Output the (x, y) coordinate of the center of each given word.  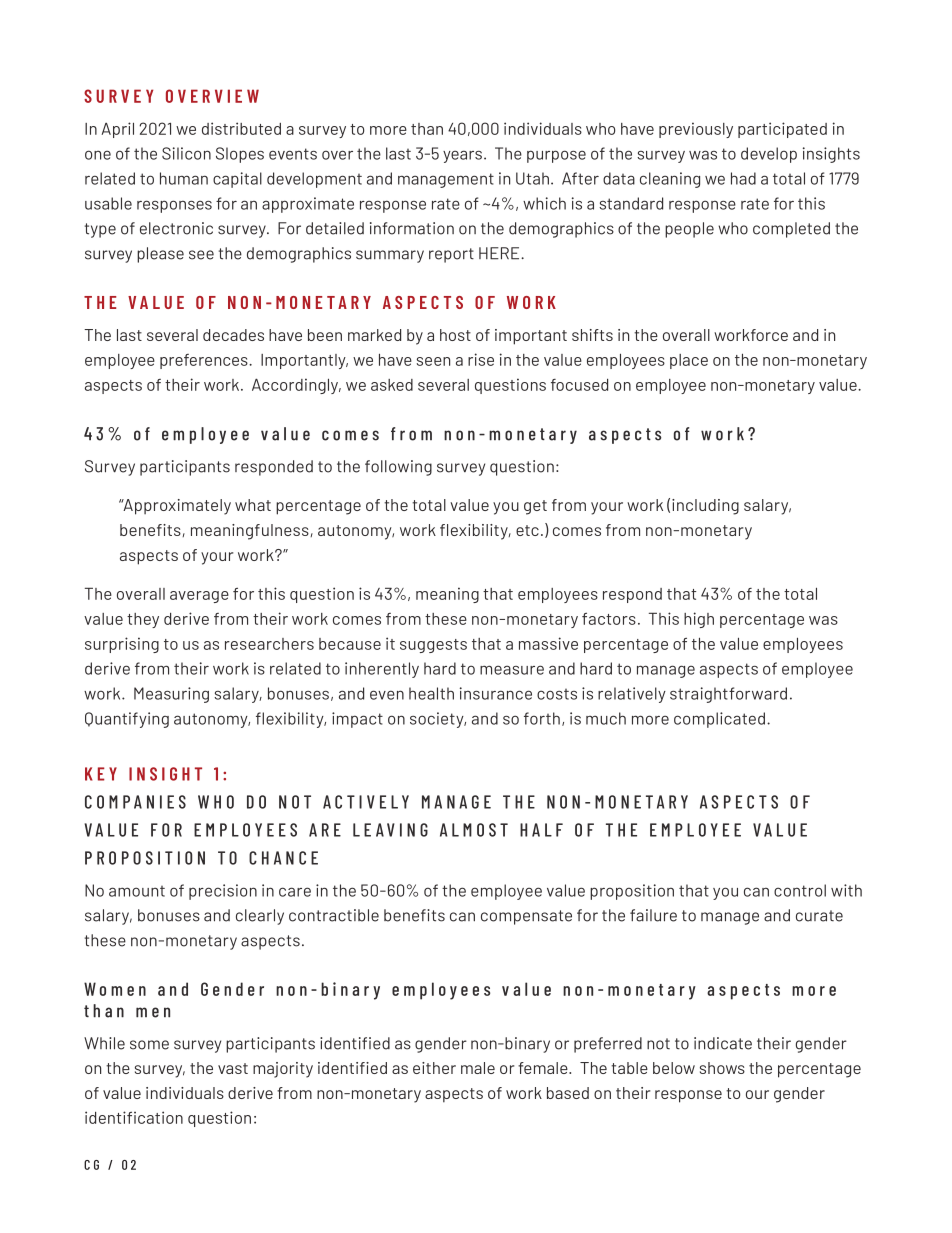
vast (233, 1068)
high (699, 620)
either (434, 1068)
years (462, 156)
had (743, 178)
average (199, 597)
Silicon (186, 153)
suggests (433, 646)
